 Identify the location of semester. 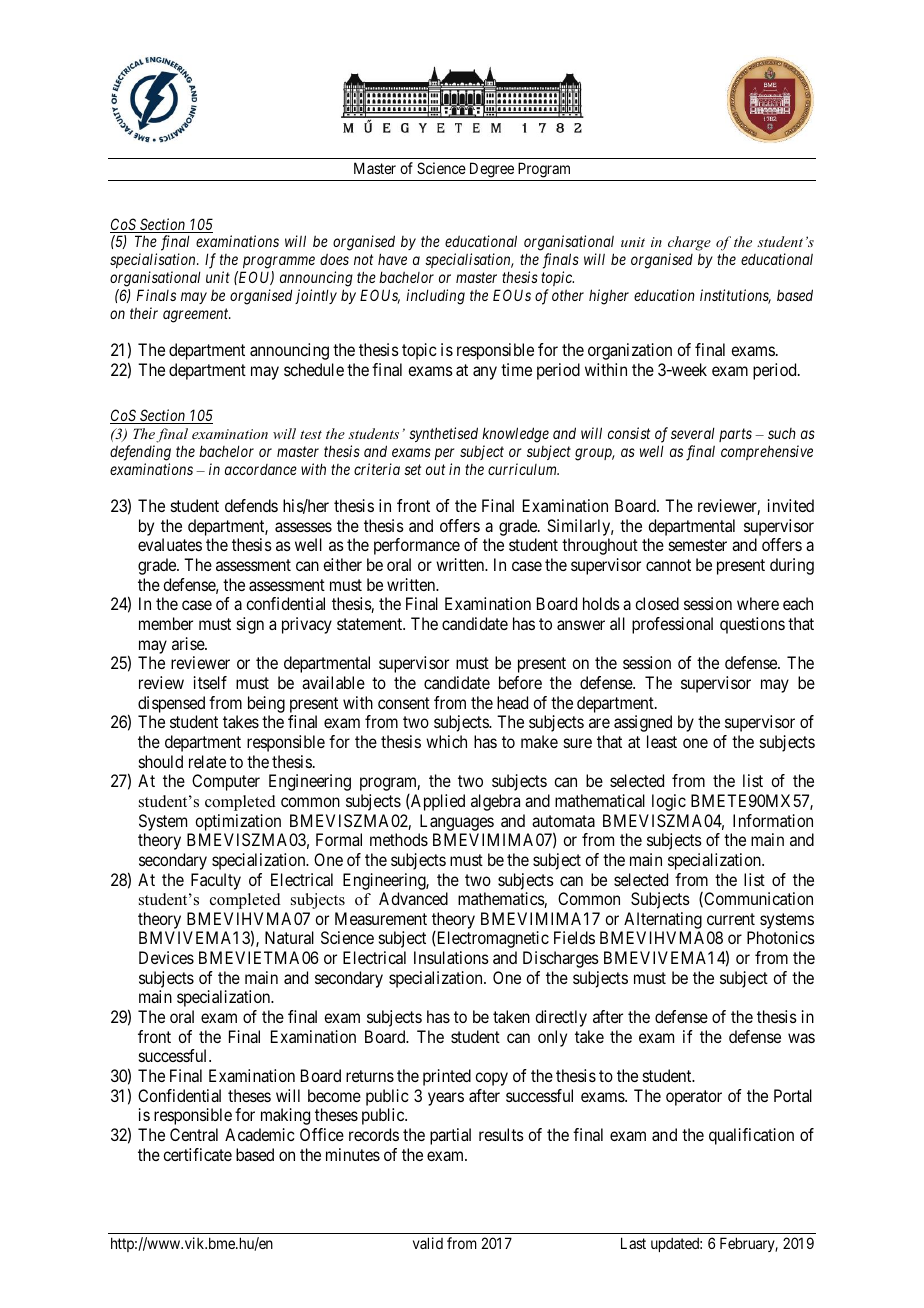
(698, 545).
